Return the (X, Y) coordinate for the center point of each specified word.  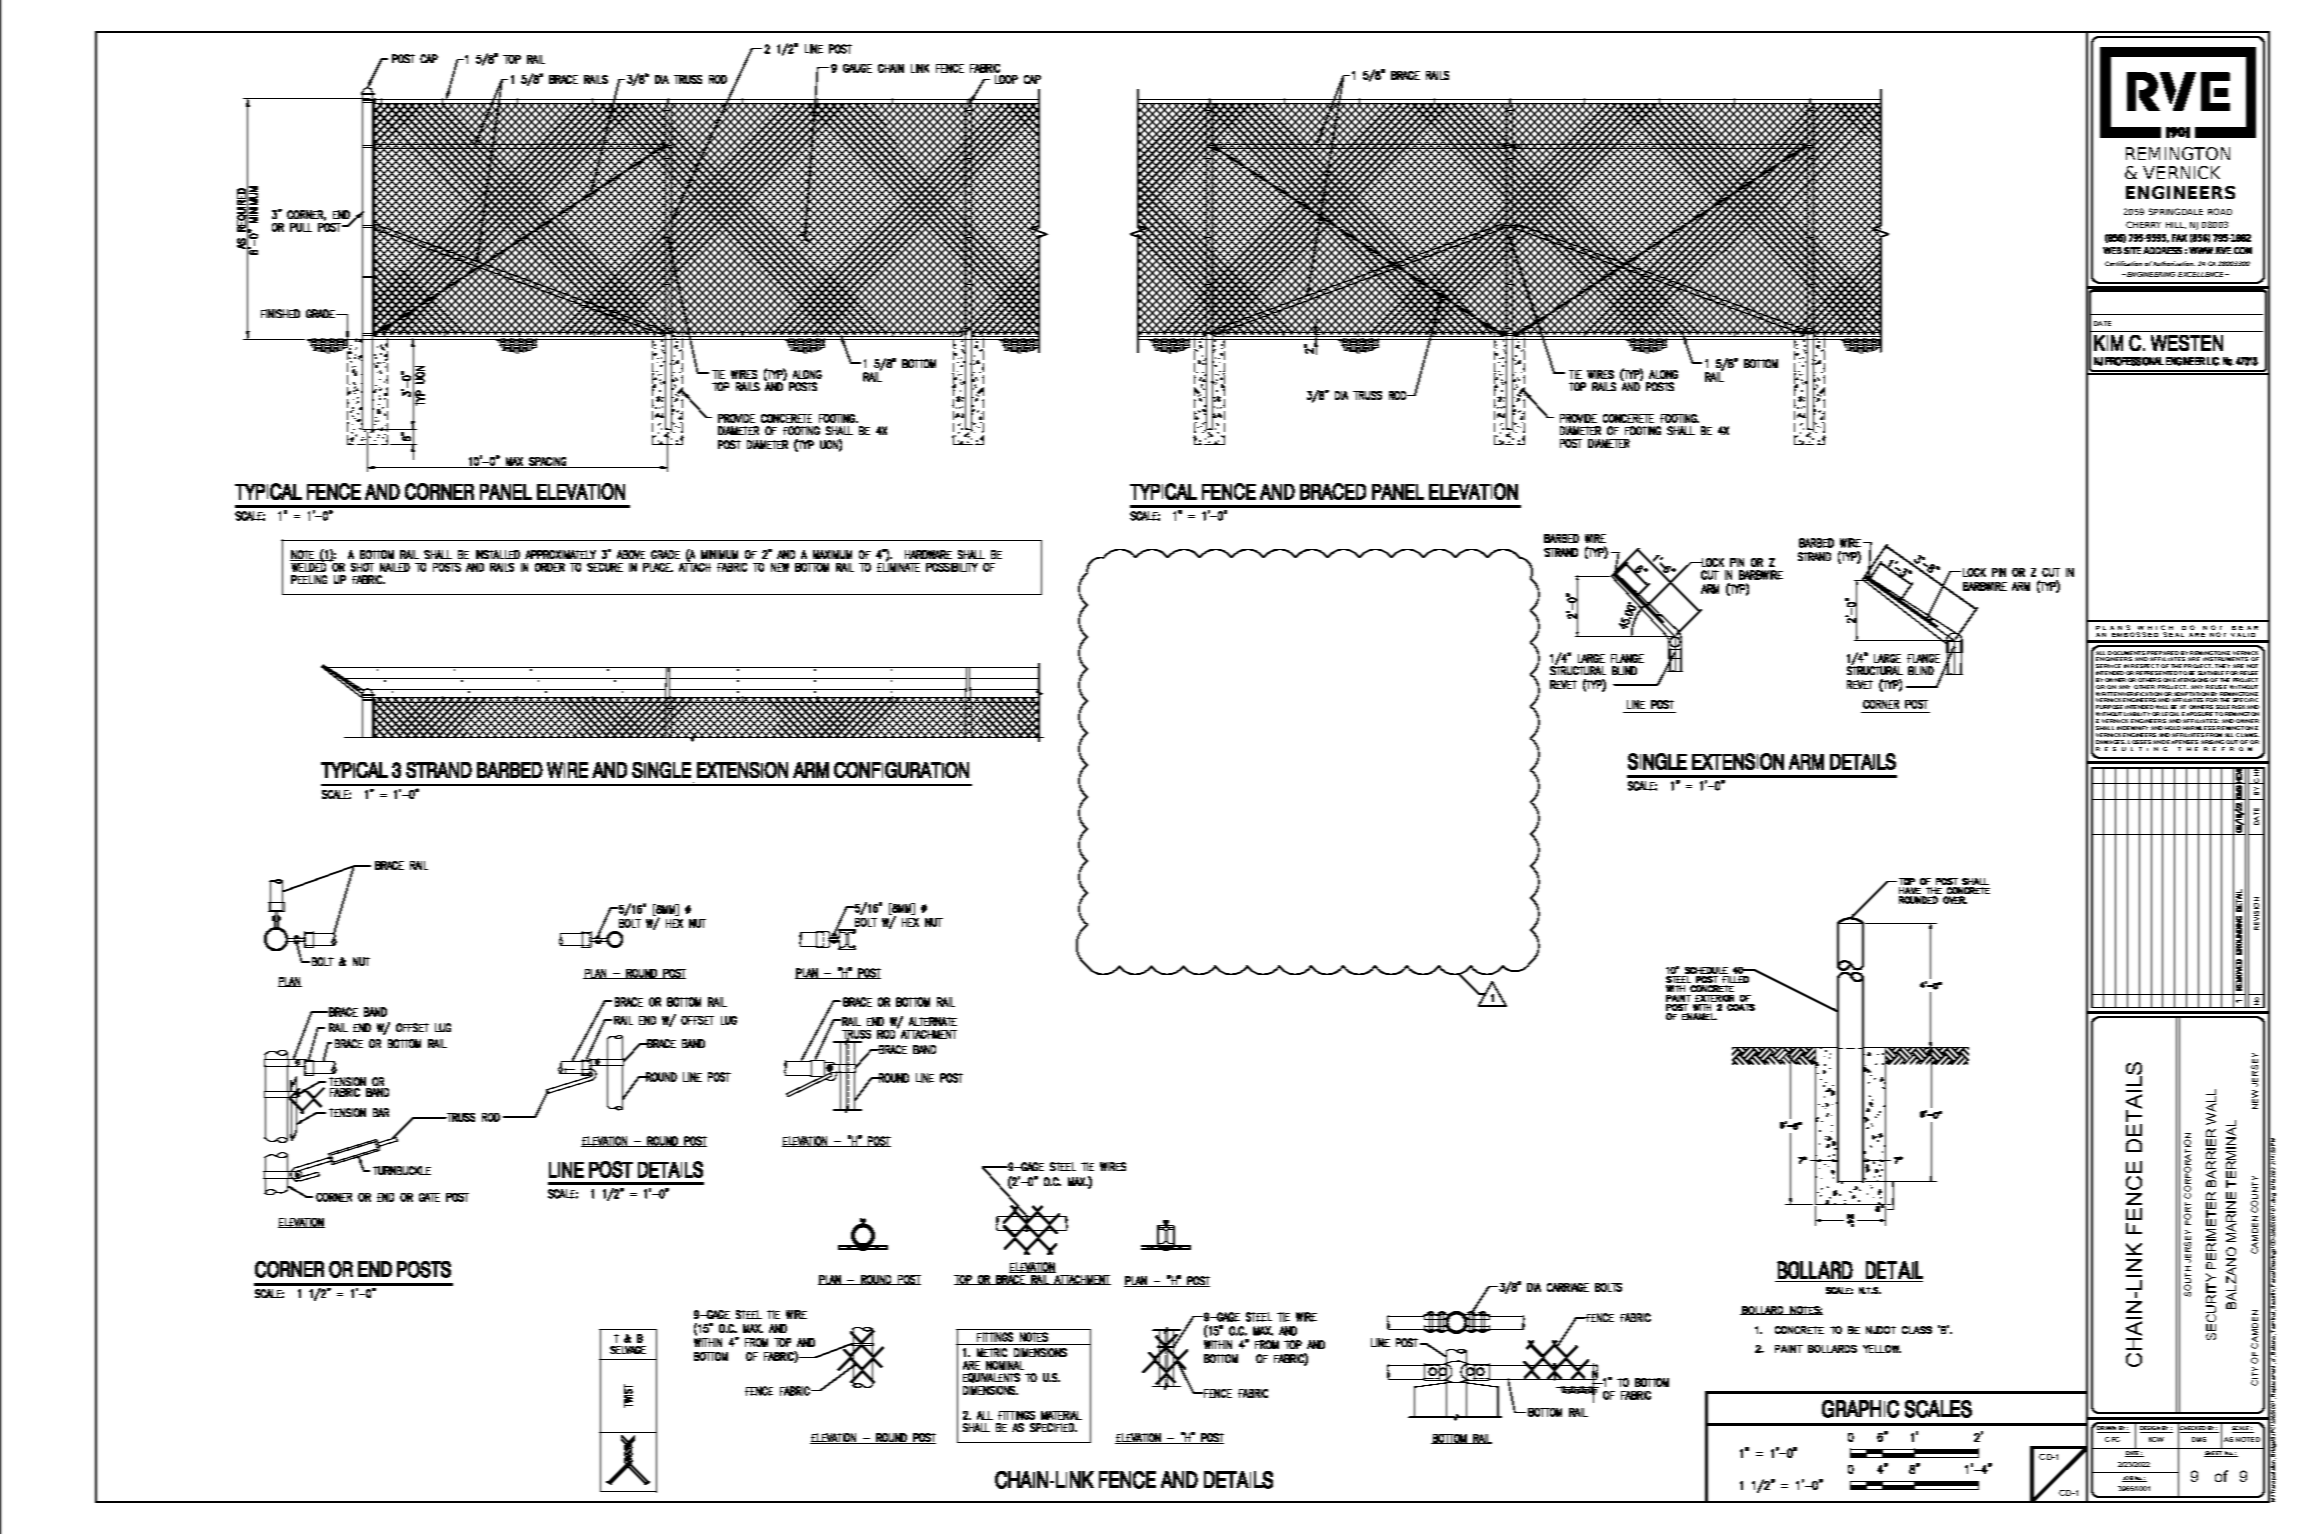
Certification (2123, 263)
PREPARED (2163, 654)
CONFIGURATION (1011, 768)
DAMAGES (2111, 742)
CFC (2112, 1439)
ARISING (2212, 742)
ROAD (2220, 211)
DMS (2199, 1439)
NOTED (2248, 1439)
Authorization (2174, 263)
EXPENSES (2182, 742)
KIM (2111, 341)
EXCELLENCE (2202, 274)
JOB (2128, 1479)
